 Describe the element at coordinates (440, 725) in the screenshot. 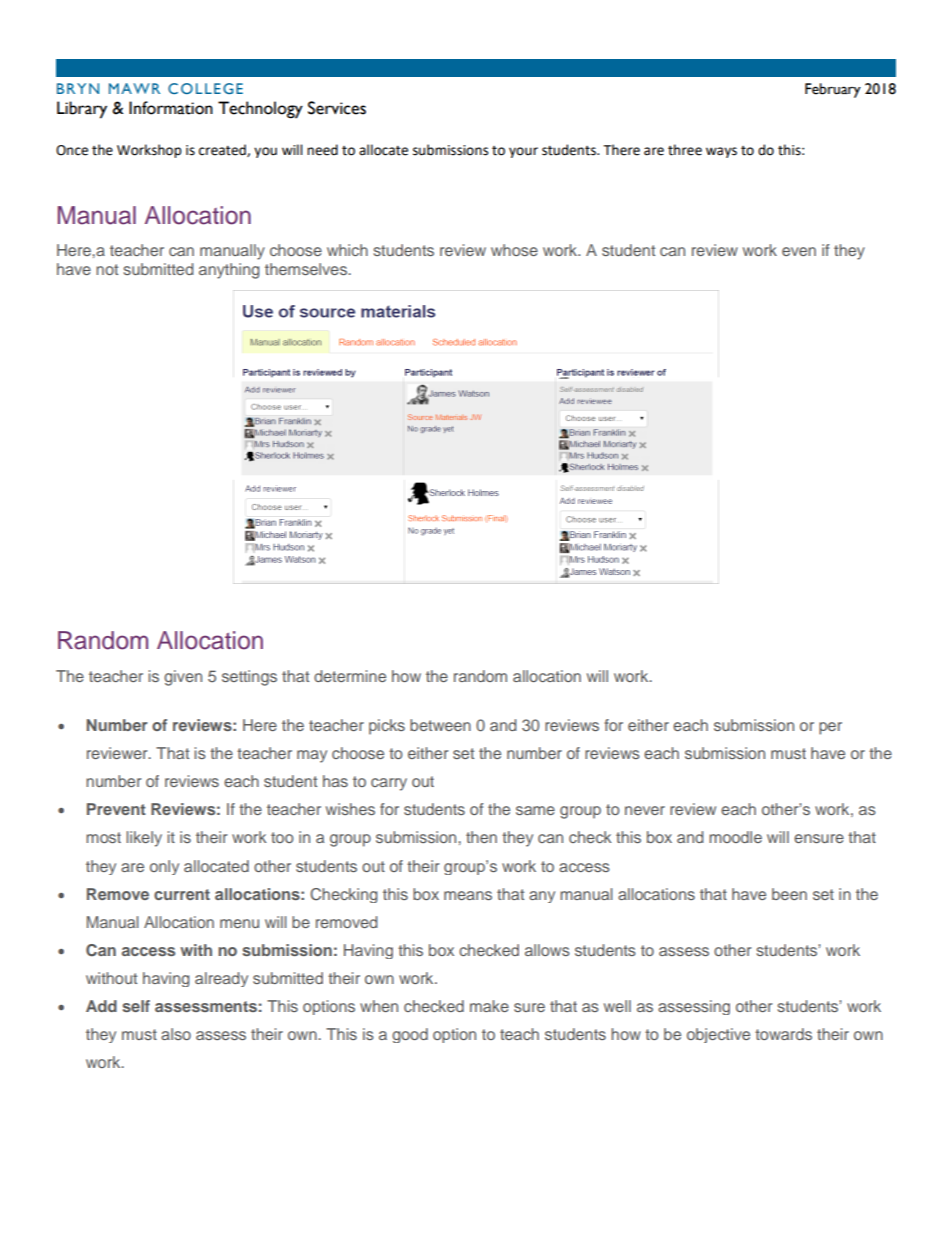

I see `between` at that location.
